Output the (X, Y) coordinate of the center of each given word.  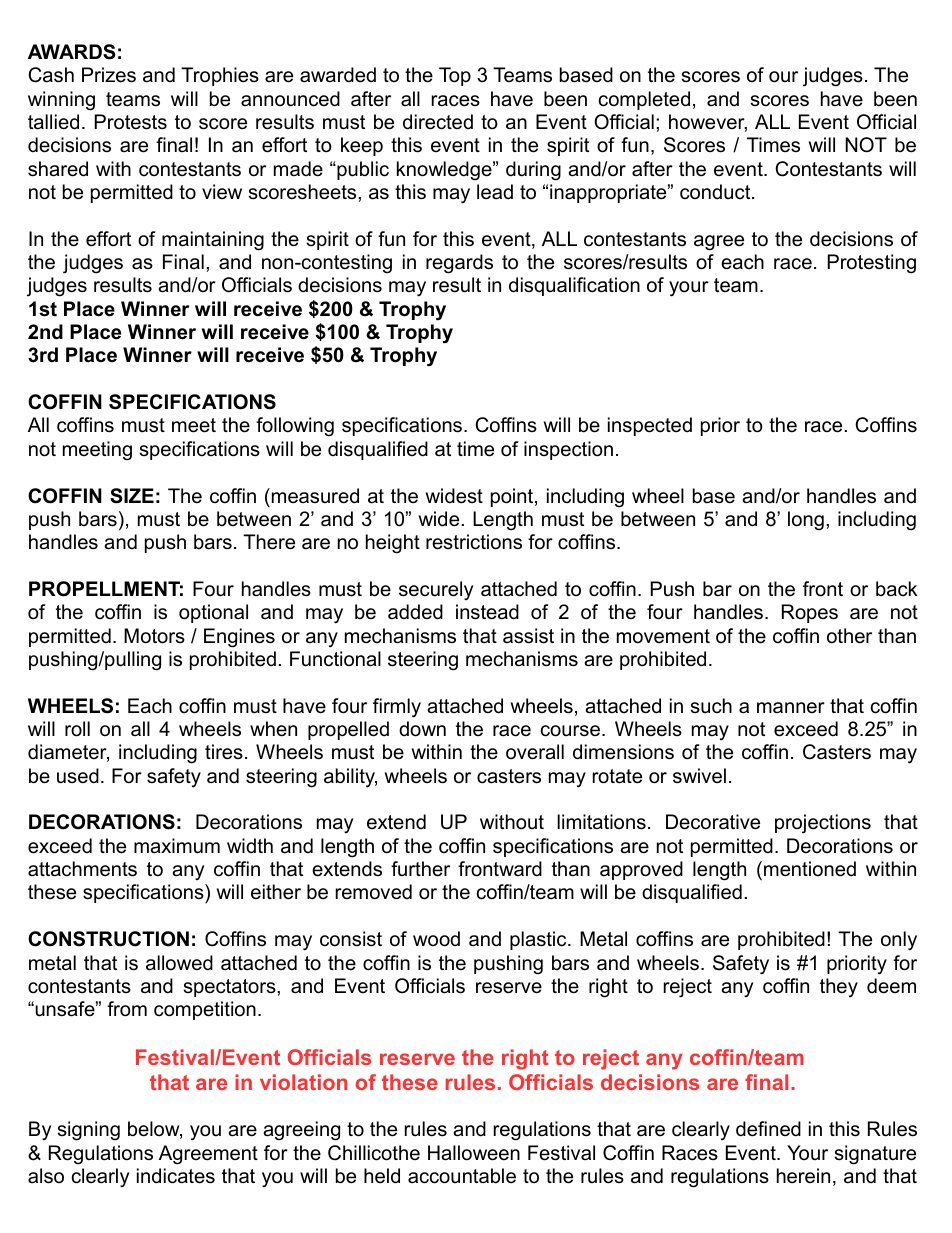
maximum (177, 846)
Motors (154, 636)
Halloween (474, 1153)
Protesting (872, 264)
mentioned (810, 869)
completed (644, 100)
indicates (176, 1176)
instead (487, 612)
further (420, 869)
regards (459, 264)
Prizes (109, 75)
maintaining (213, 241)
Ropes (810, 613)
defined (768, 1129)
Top (455, 76)
